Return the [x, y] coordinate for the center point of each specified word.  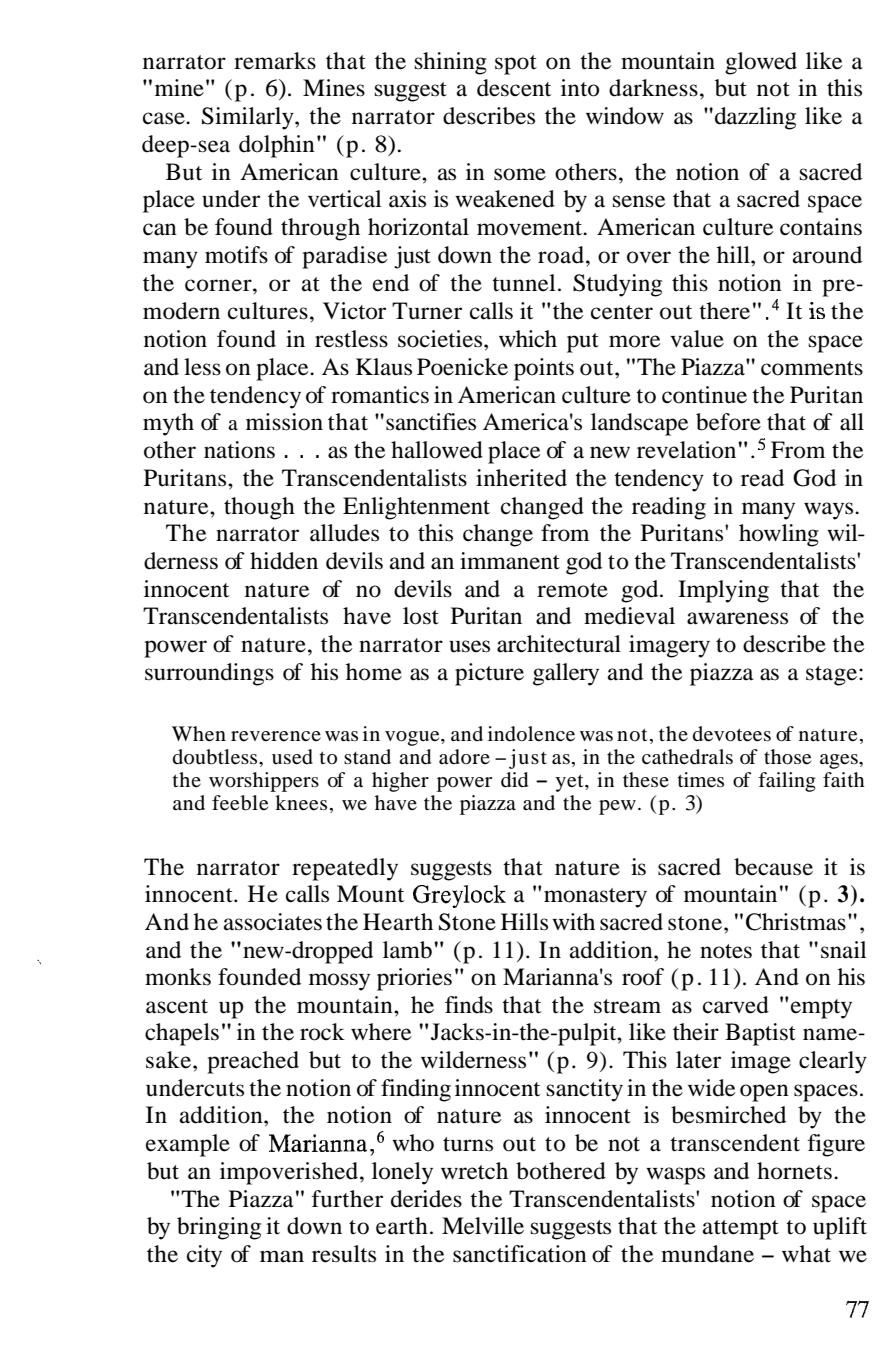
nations [239, 450]
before [728, 422]
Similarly [249, 118]
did [514, 780]
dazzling [755, 118]
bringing [219, 1228]
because [773, 867]
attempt [741, 1230]
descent [514, 88]
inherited [521, 478]
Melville [483, 1226]
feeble [240, 803]
